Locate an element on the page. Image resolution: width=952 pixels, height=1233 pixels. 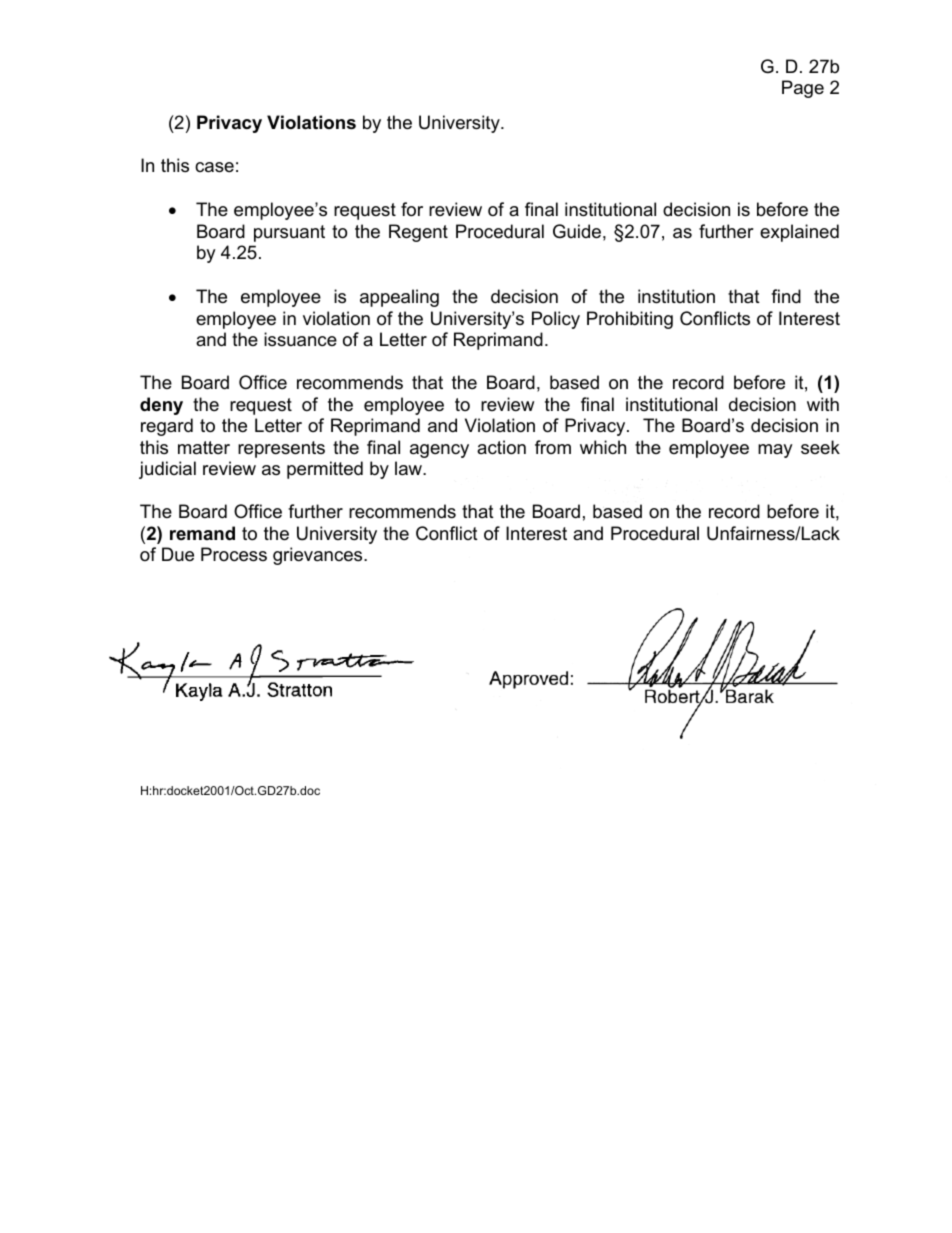
explained is located at coordinates (799, 233).
